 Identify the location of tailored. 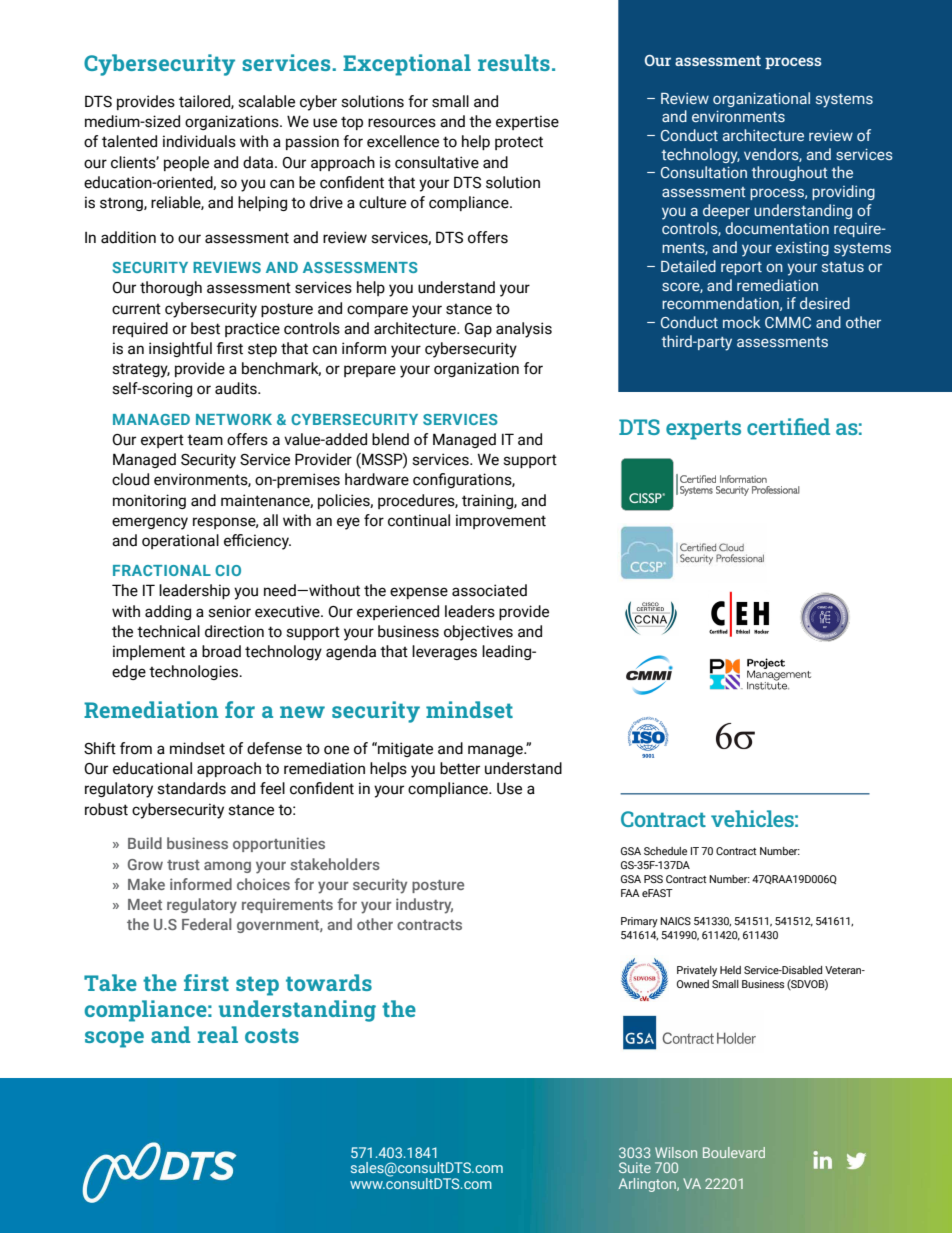
(205, 102).
